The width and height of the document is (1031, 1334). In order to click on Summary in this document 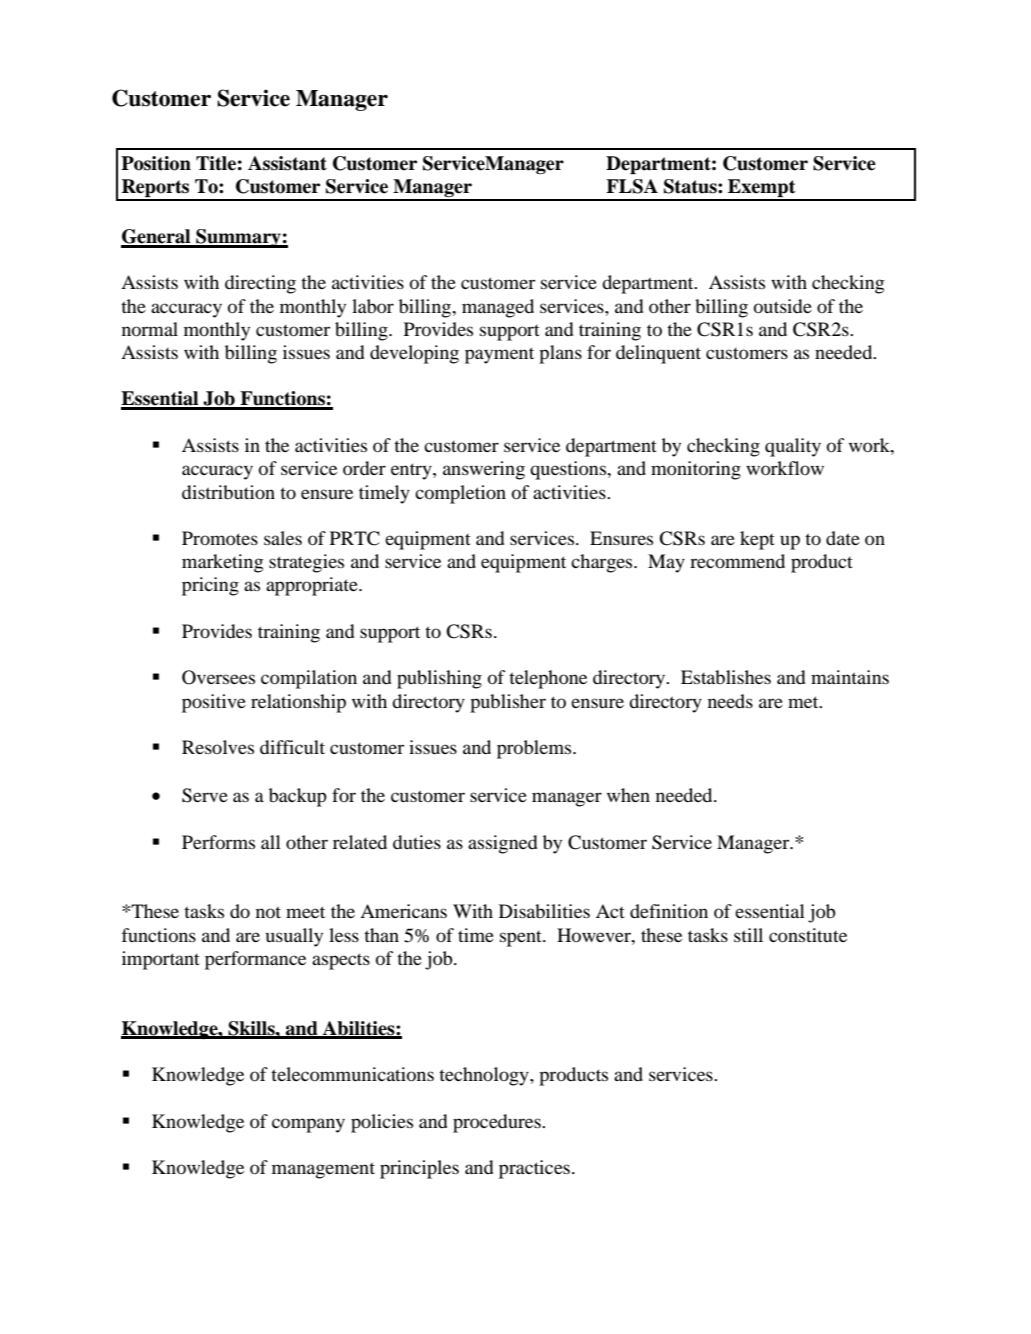, I will do `click(238, 238)`.
